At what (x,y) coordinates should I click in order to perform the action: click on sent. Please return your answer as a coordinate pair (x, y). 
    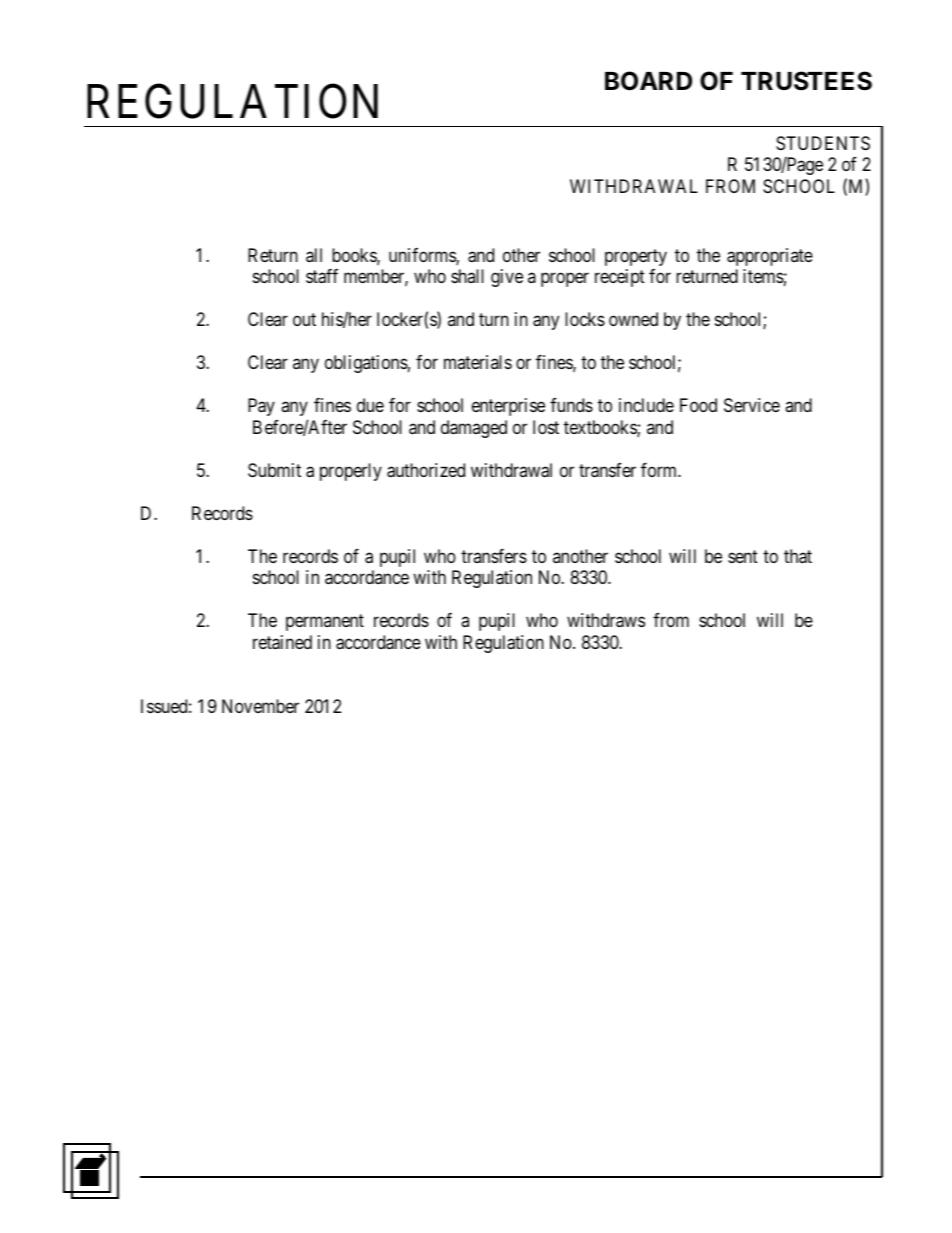
    Looking at the image, I should click on (743, 556).
